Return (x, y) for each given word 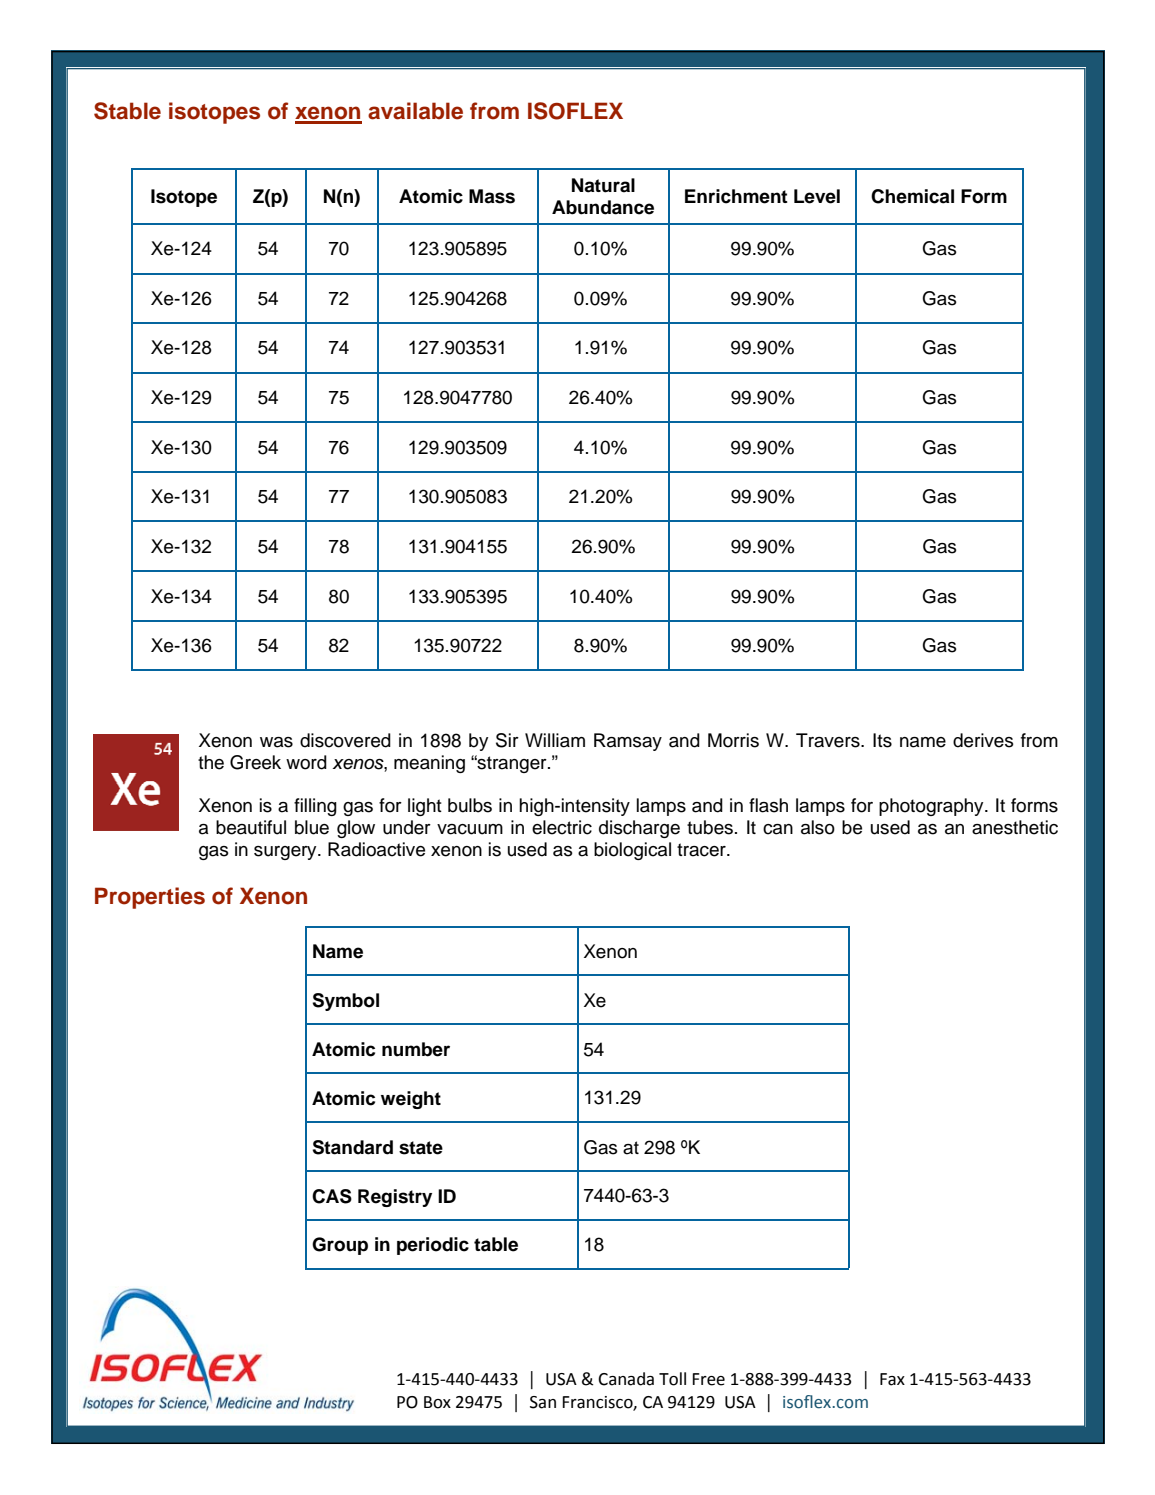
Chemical (912, 196)
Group (340, 1246)
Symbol (345, 1002)
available (415, 111)
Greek (255, 762)
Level (817, 196)
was (276, 742)
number (416, 1049)
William (555, 740)
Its (882, 740)
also (818, 827)
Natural (603, 185)
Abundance (603, 207)
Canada (626, 1379)
